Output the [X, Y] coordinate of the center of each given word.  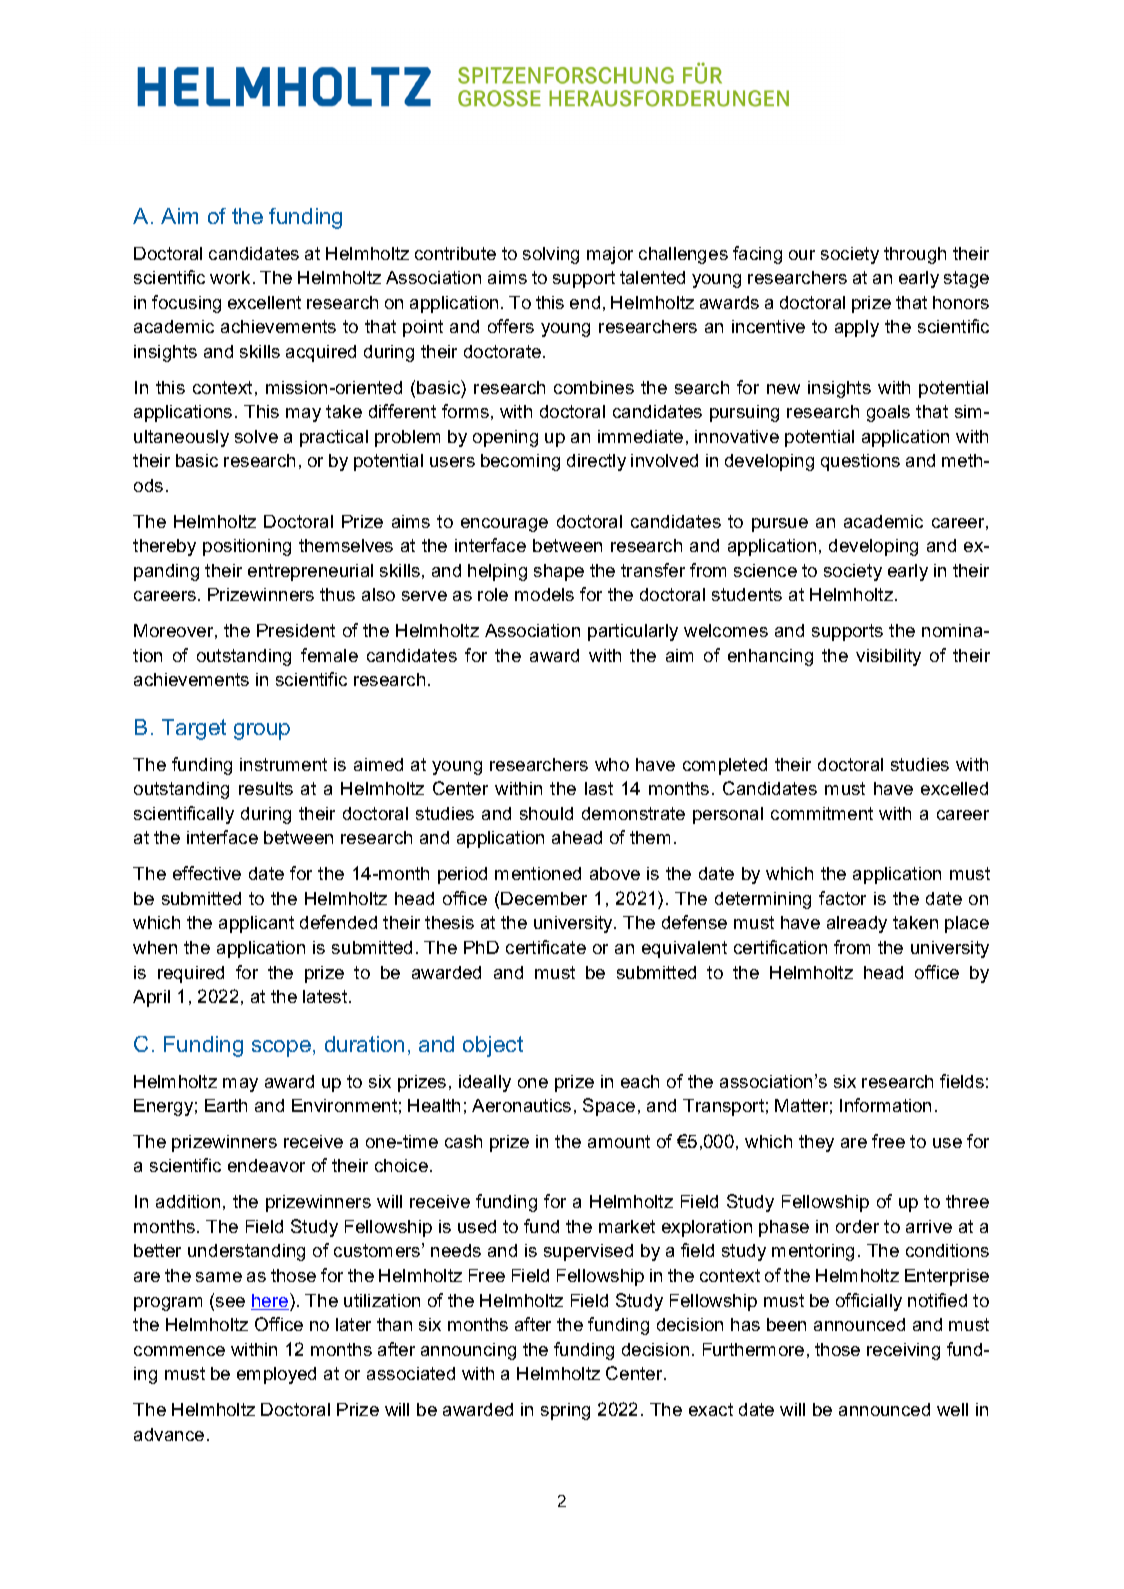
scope [281, 1048]
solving [551, 255]
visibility [888, 657]
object [493, 1046]
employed [276, 1375]
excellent [264, 302]
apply [857, 328]
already [857, 924]
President [296, 630]
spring [565, 1411]
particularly [633, 632]
